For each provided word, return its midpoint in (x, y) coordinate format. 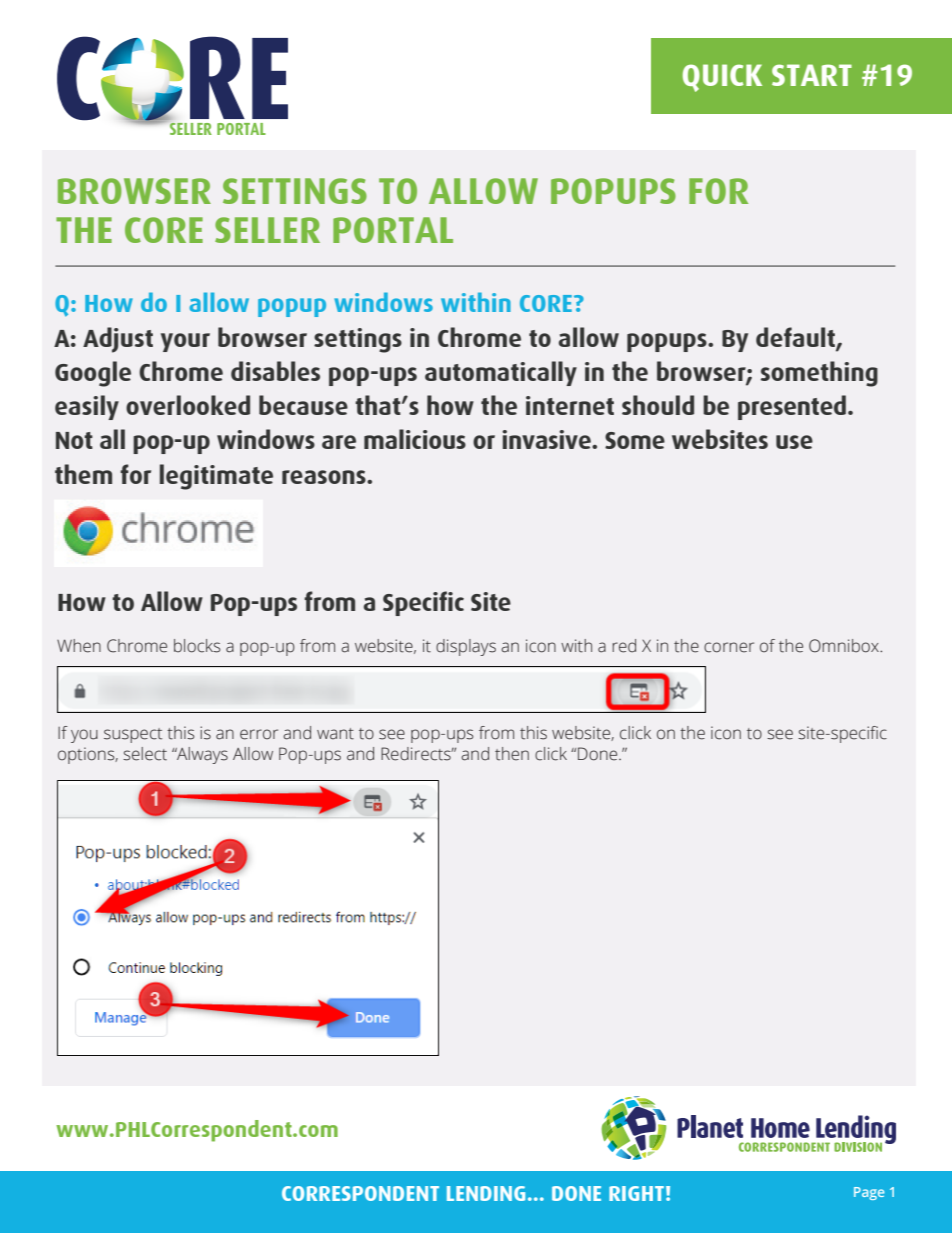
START (812, 75)
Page (869, 1193)
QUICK (722, 78)
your (185, 342)
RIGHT (636, 1193)
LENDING (486, 1193)
